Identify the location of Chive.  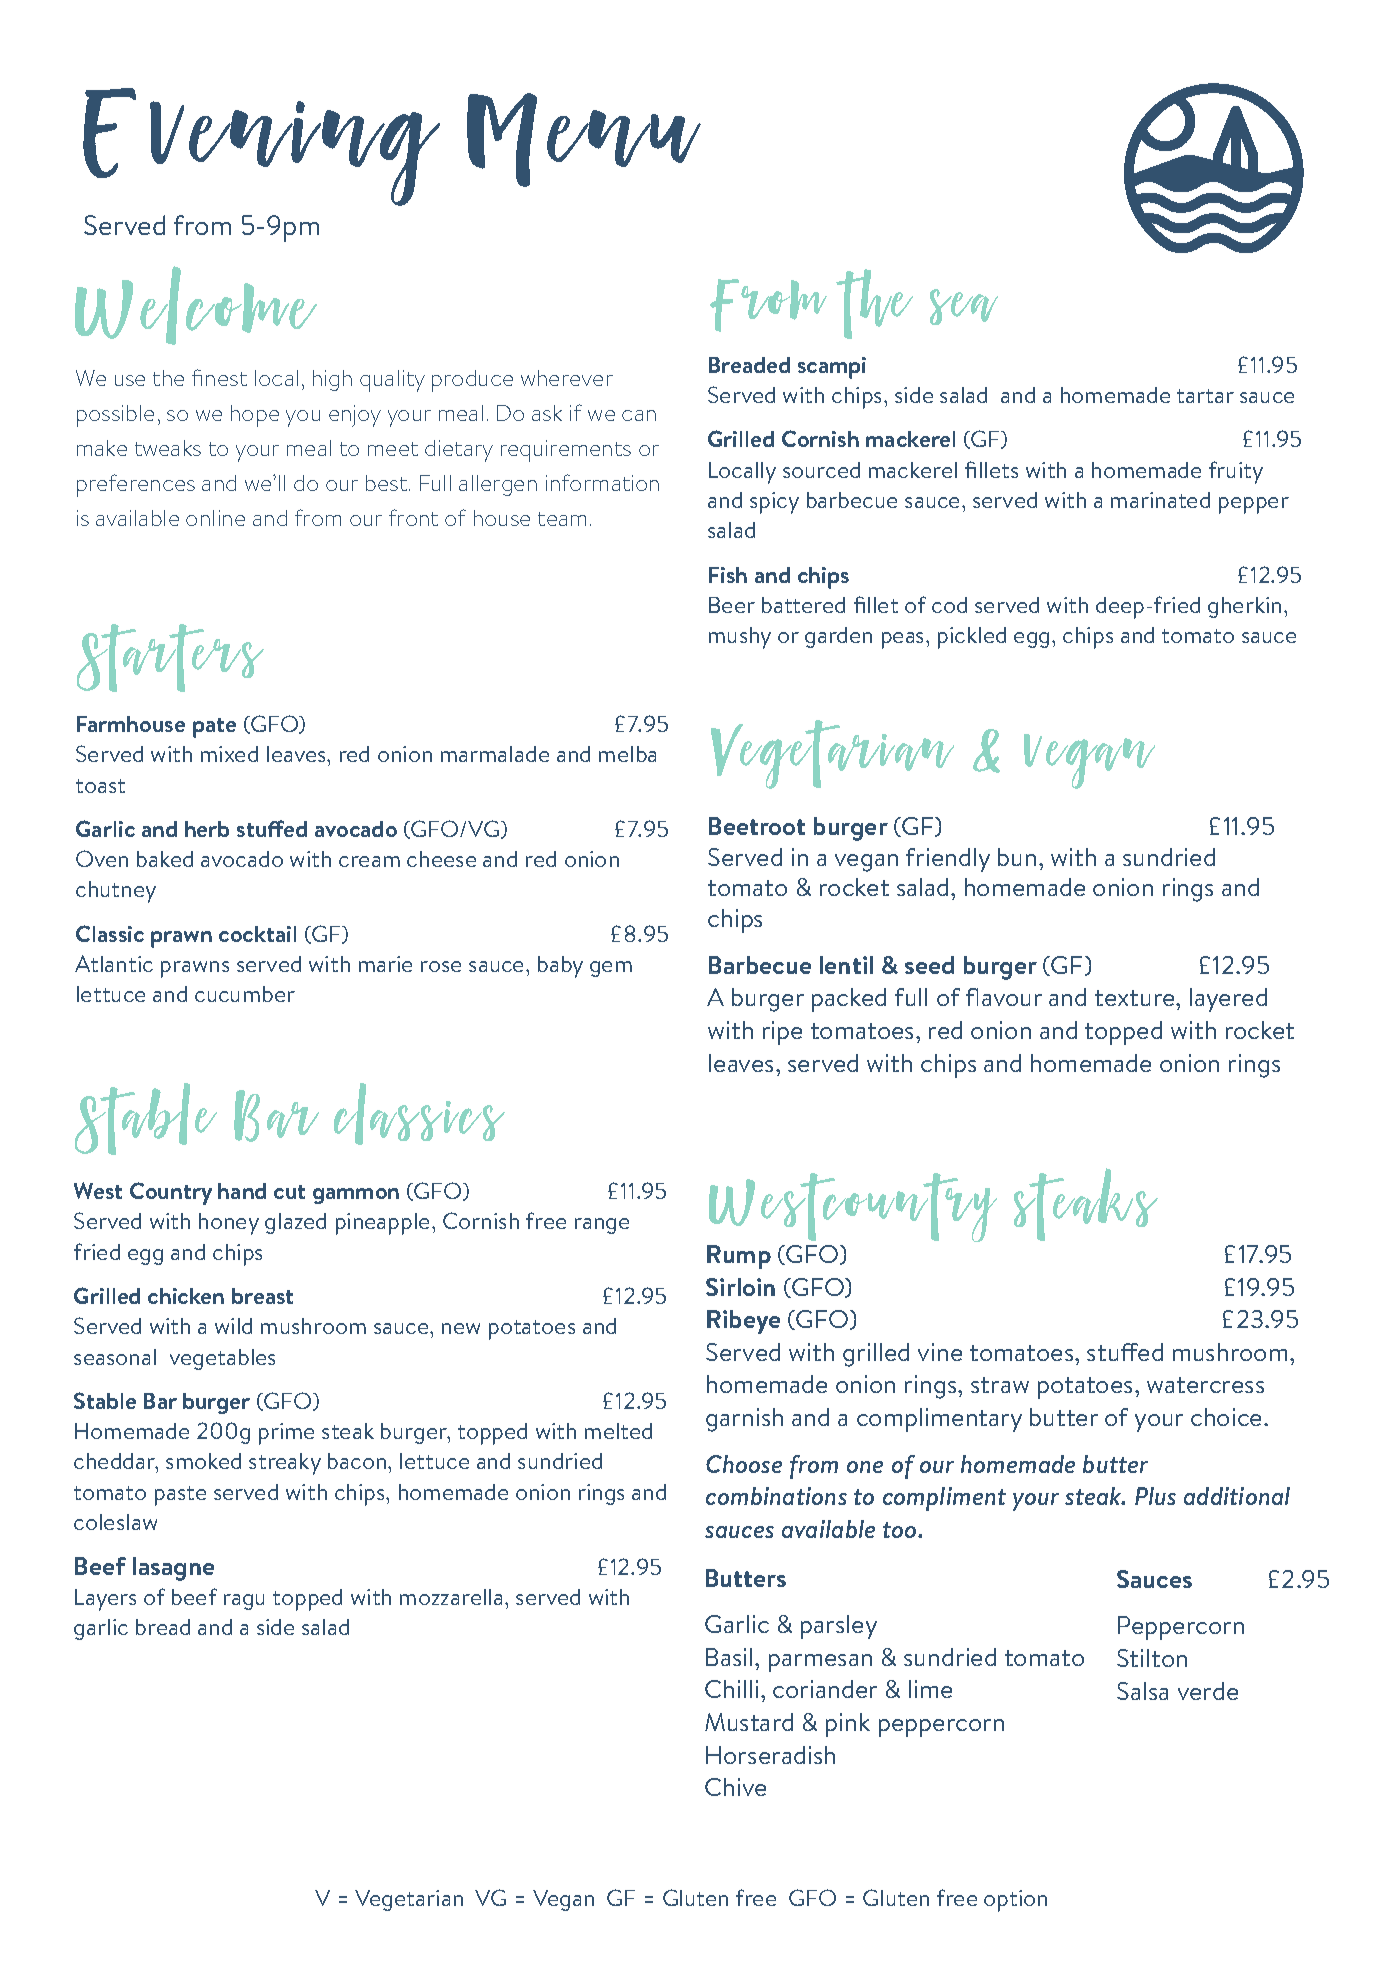
(735, 1787).
